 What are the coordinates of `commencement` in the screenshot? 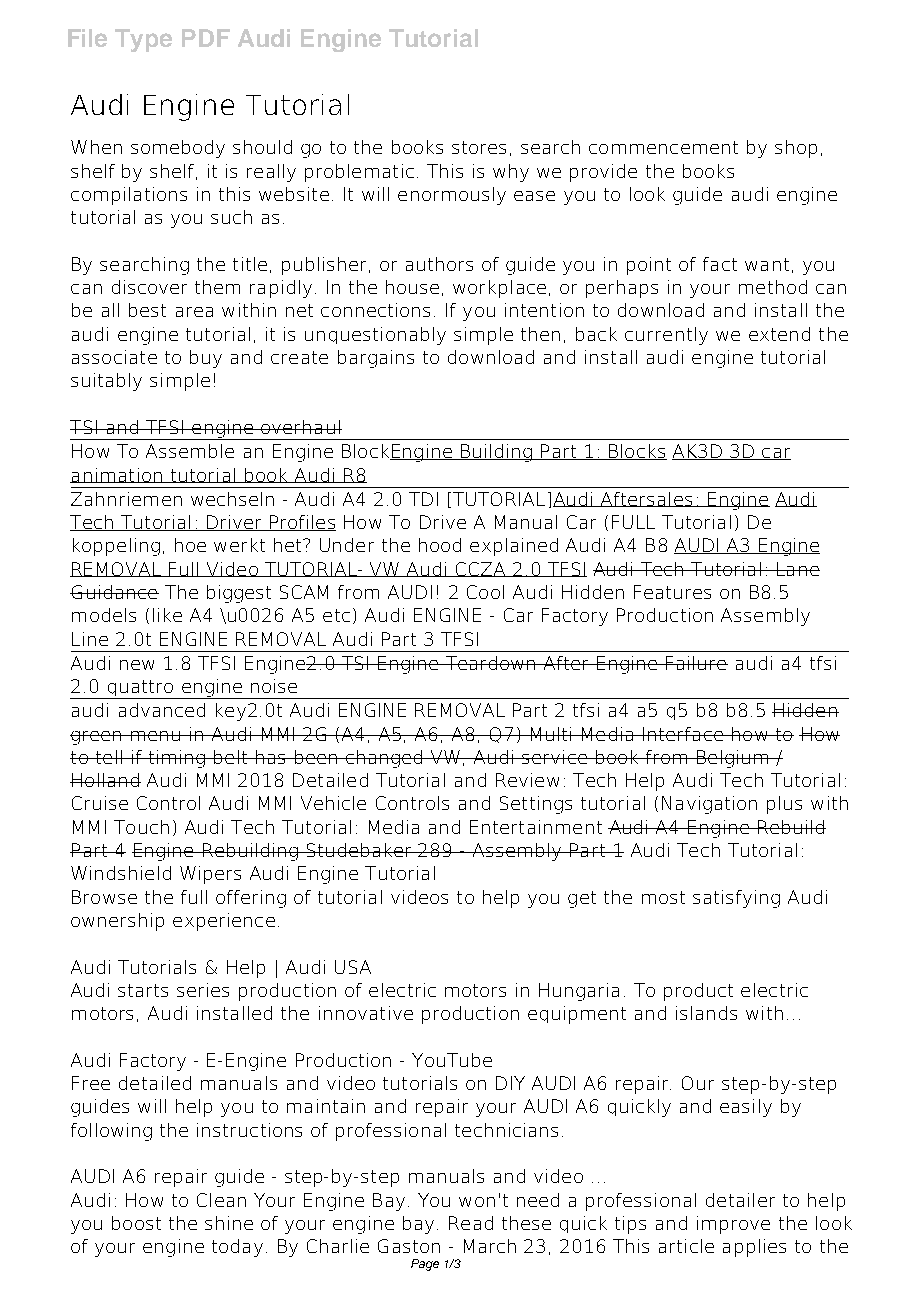 It's located at (663, 147).
